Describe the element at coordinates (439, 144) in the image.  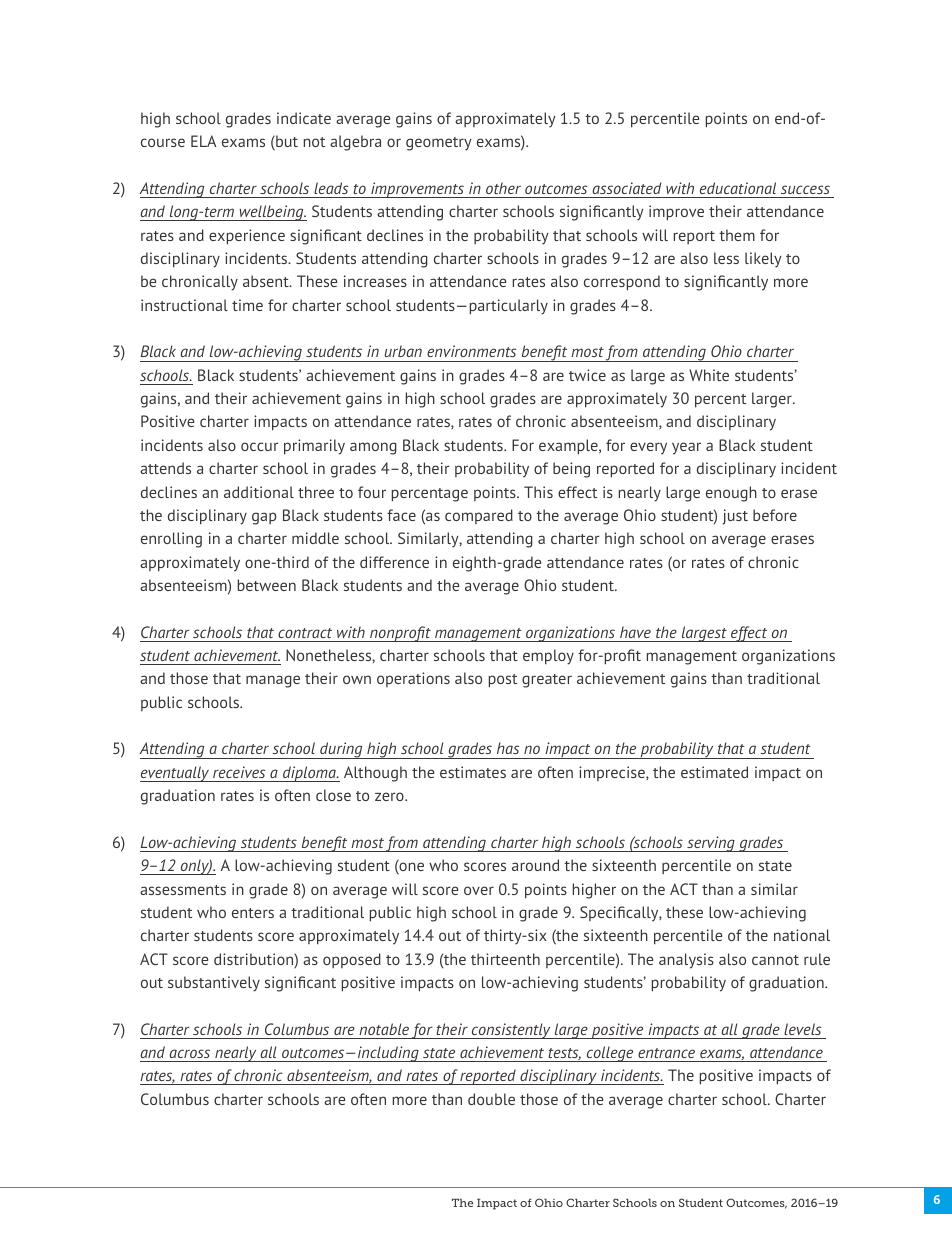
I see `geometry` at that location.
